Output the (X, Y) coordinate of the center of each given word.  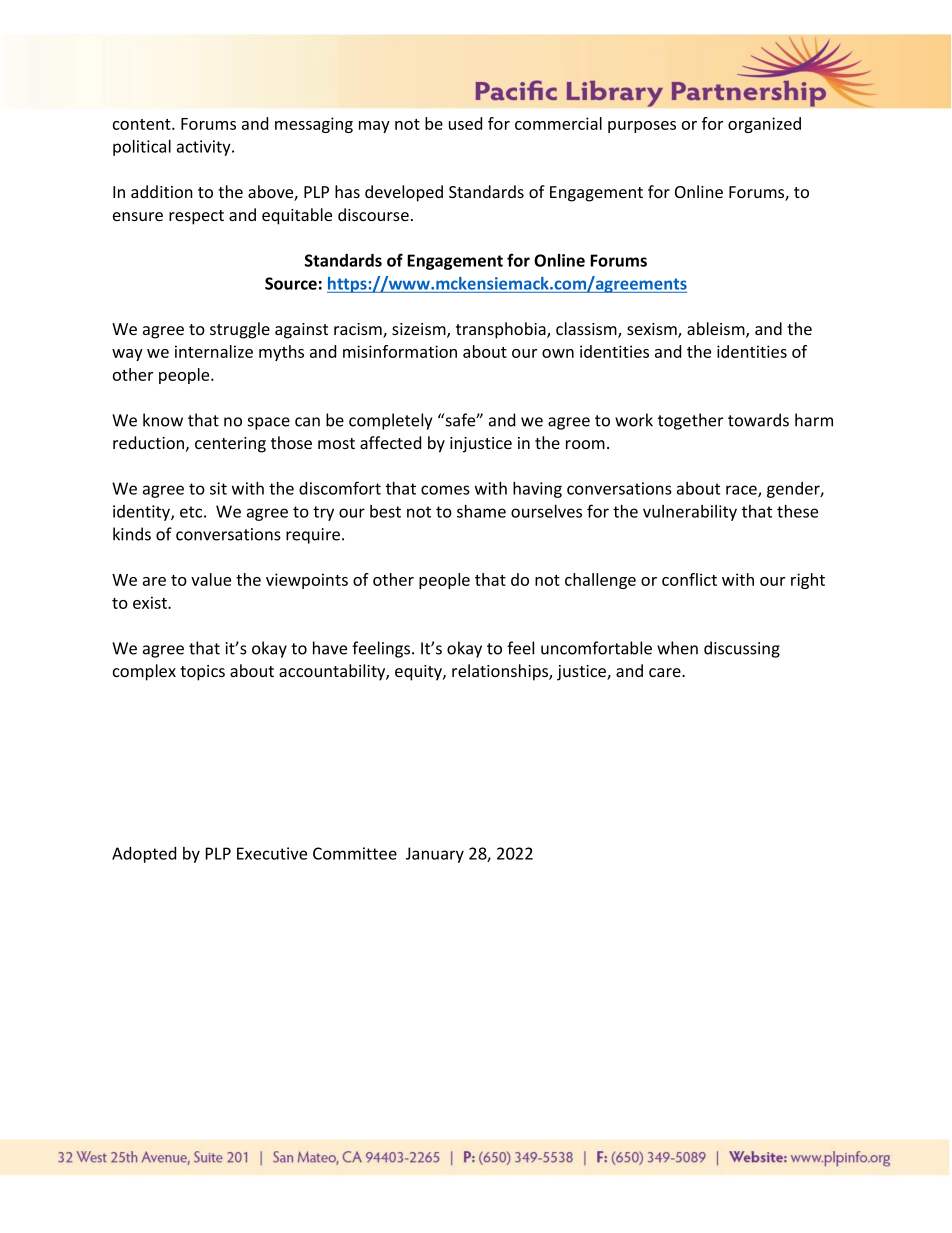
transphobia (502, 330)
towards (758, 420)
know (163, 420)
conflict (689, 579)
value (211, 579)
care (666, 672)
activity (205, 148)
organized (764, 125)
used (465, 123)
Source (291, 283)
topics (202, 673)
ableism (717, 330)
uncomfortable (596, 648)
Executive (272, 853)
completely (390, 421)
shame (481, 511)
